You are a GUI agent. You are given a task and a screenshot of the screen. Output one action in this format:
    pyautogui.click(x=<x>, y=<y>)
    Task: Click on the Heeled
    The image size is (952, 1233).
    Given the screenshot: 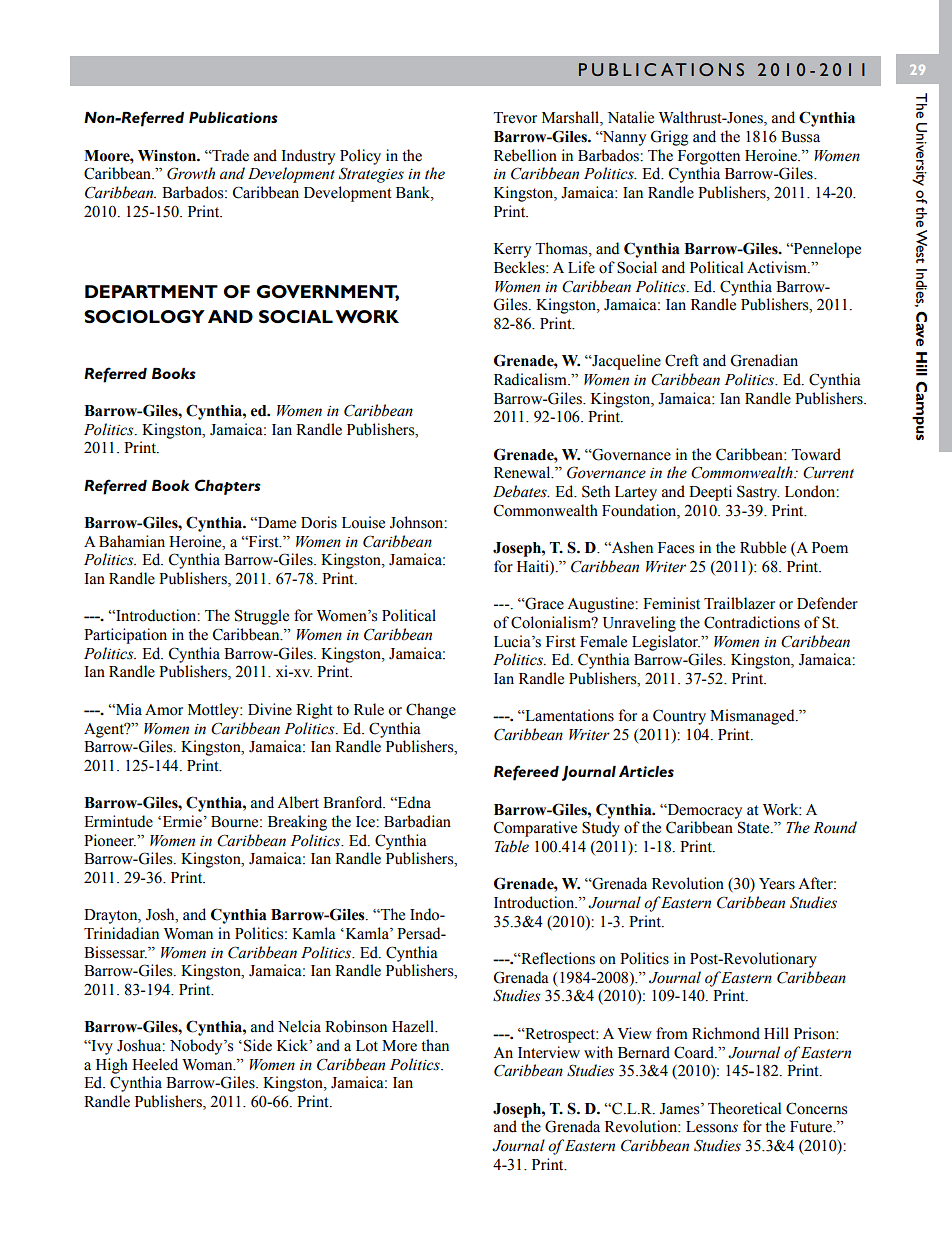 What is the action you would take?
    pyautogui.click(x=155, y=1064)
